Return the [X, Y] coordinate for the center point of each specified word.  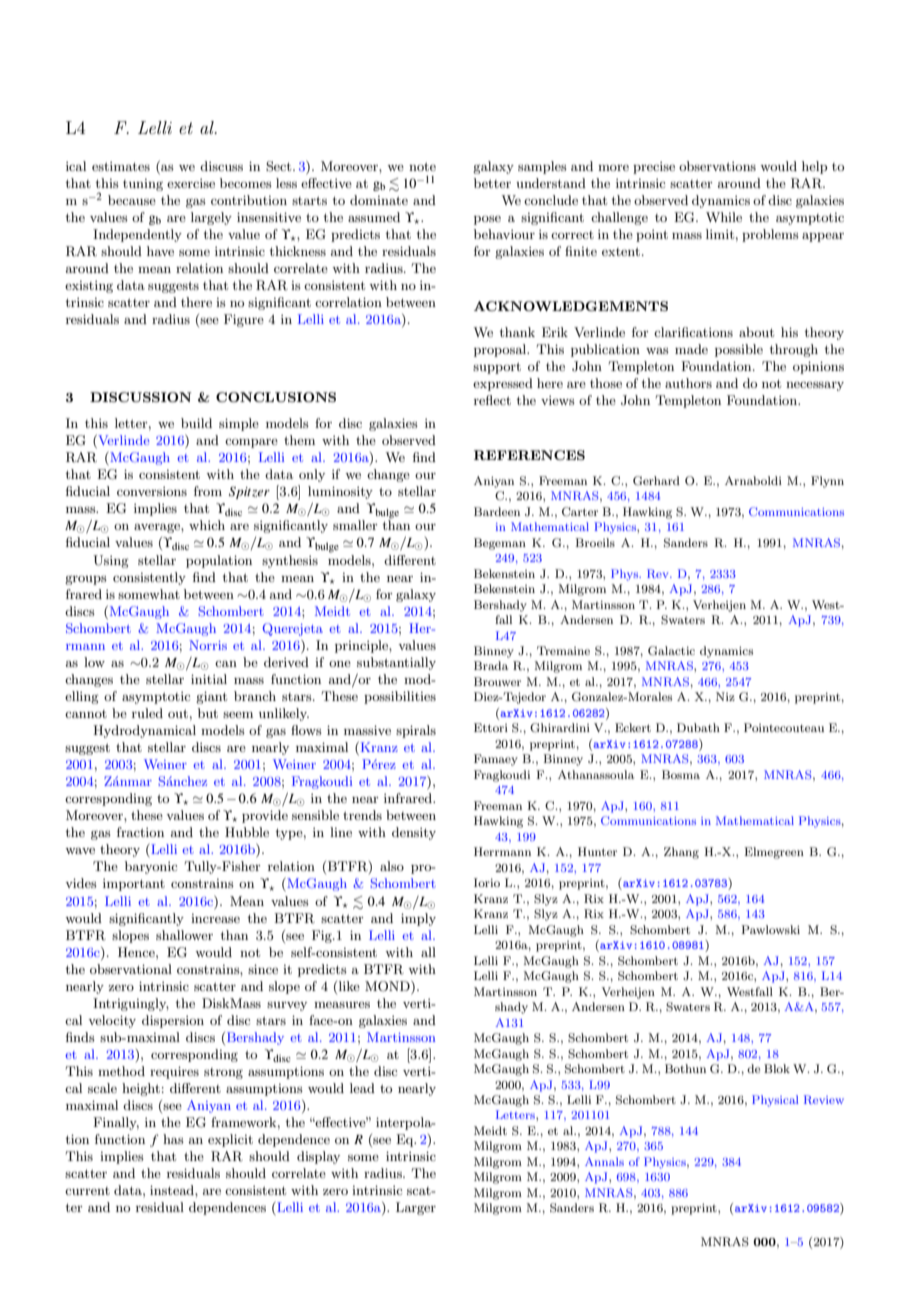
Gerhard [656, 481]
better [492, 183]
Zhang [681, 853]
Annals [604, 1161]
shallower [184, 935]
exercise [191, 183]
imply [418, 919]
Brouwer [497, 681]
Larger [416, 1208]
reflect [492, 400]
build [196, 423]
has [173, 1139]
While [724, 217]
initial [209, 679]
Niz [725, 696]
